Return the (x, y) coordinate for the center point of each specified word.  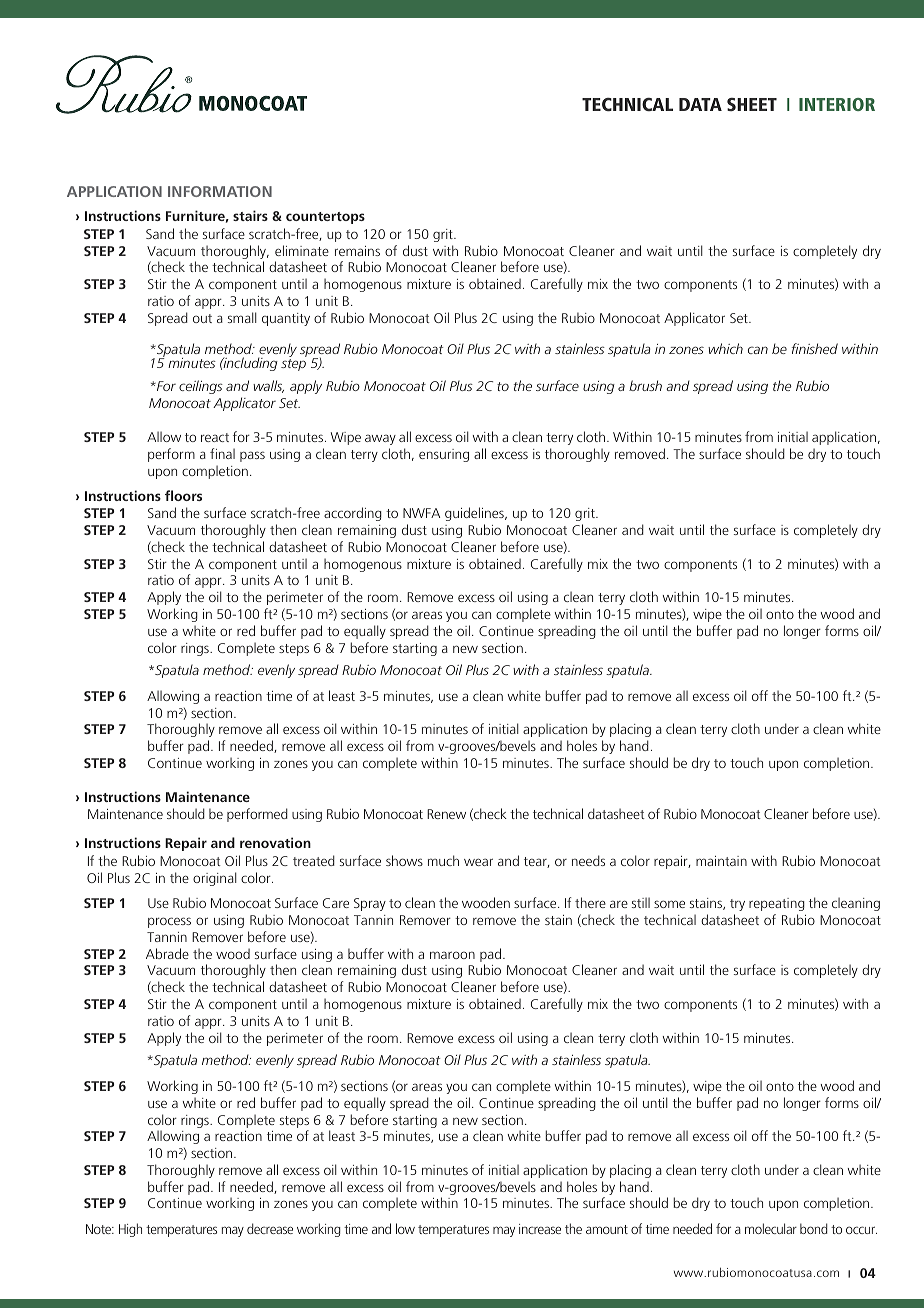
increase (540, 1229)
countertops (325, 218)
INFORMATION (220, 191)
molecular (771, 1228)
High (130, 1230)
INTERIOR (837, 104)
